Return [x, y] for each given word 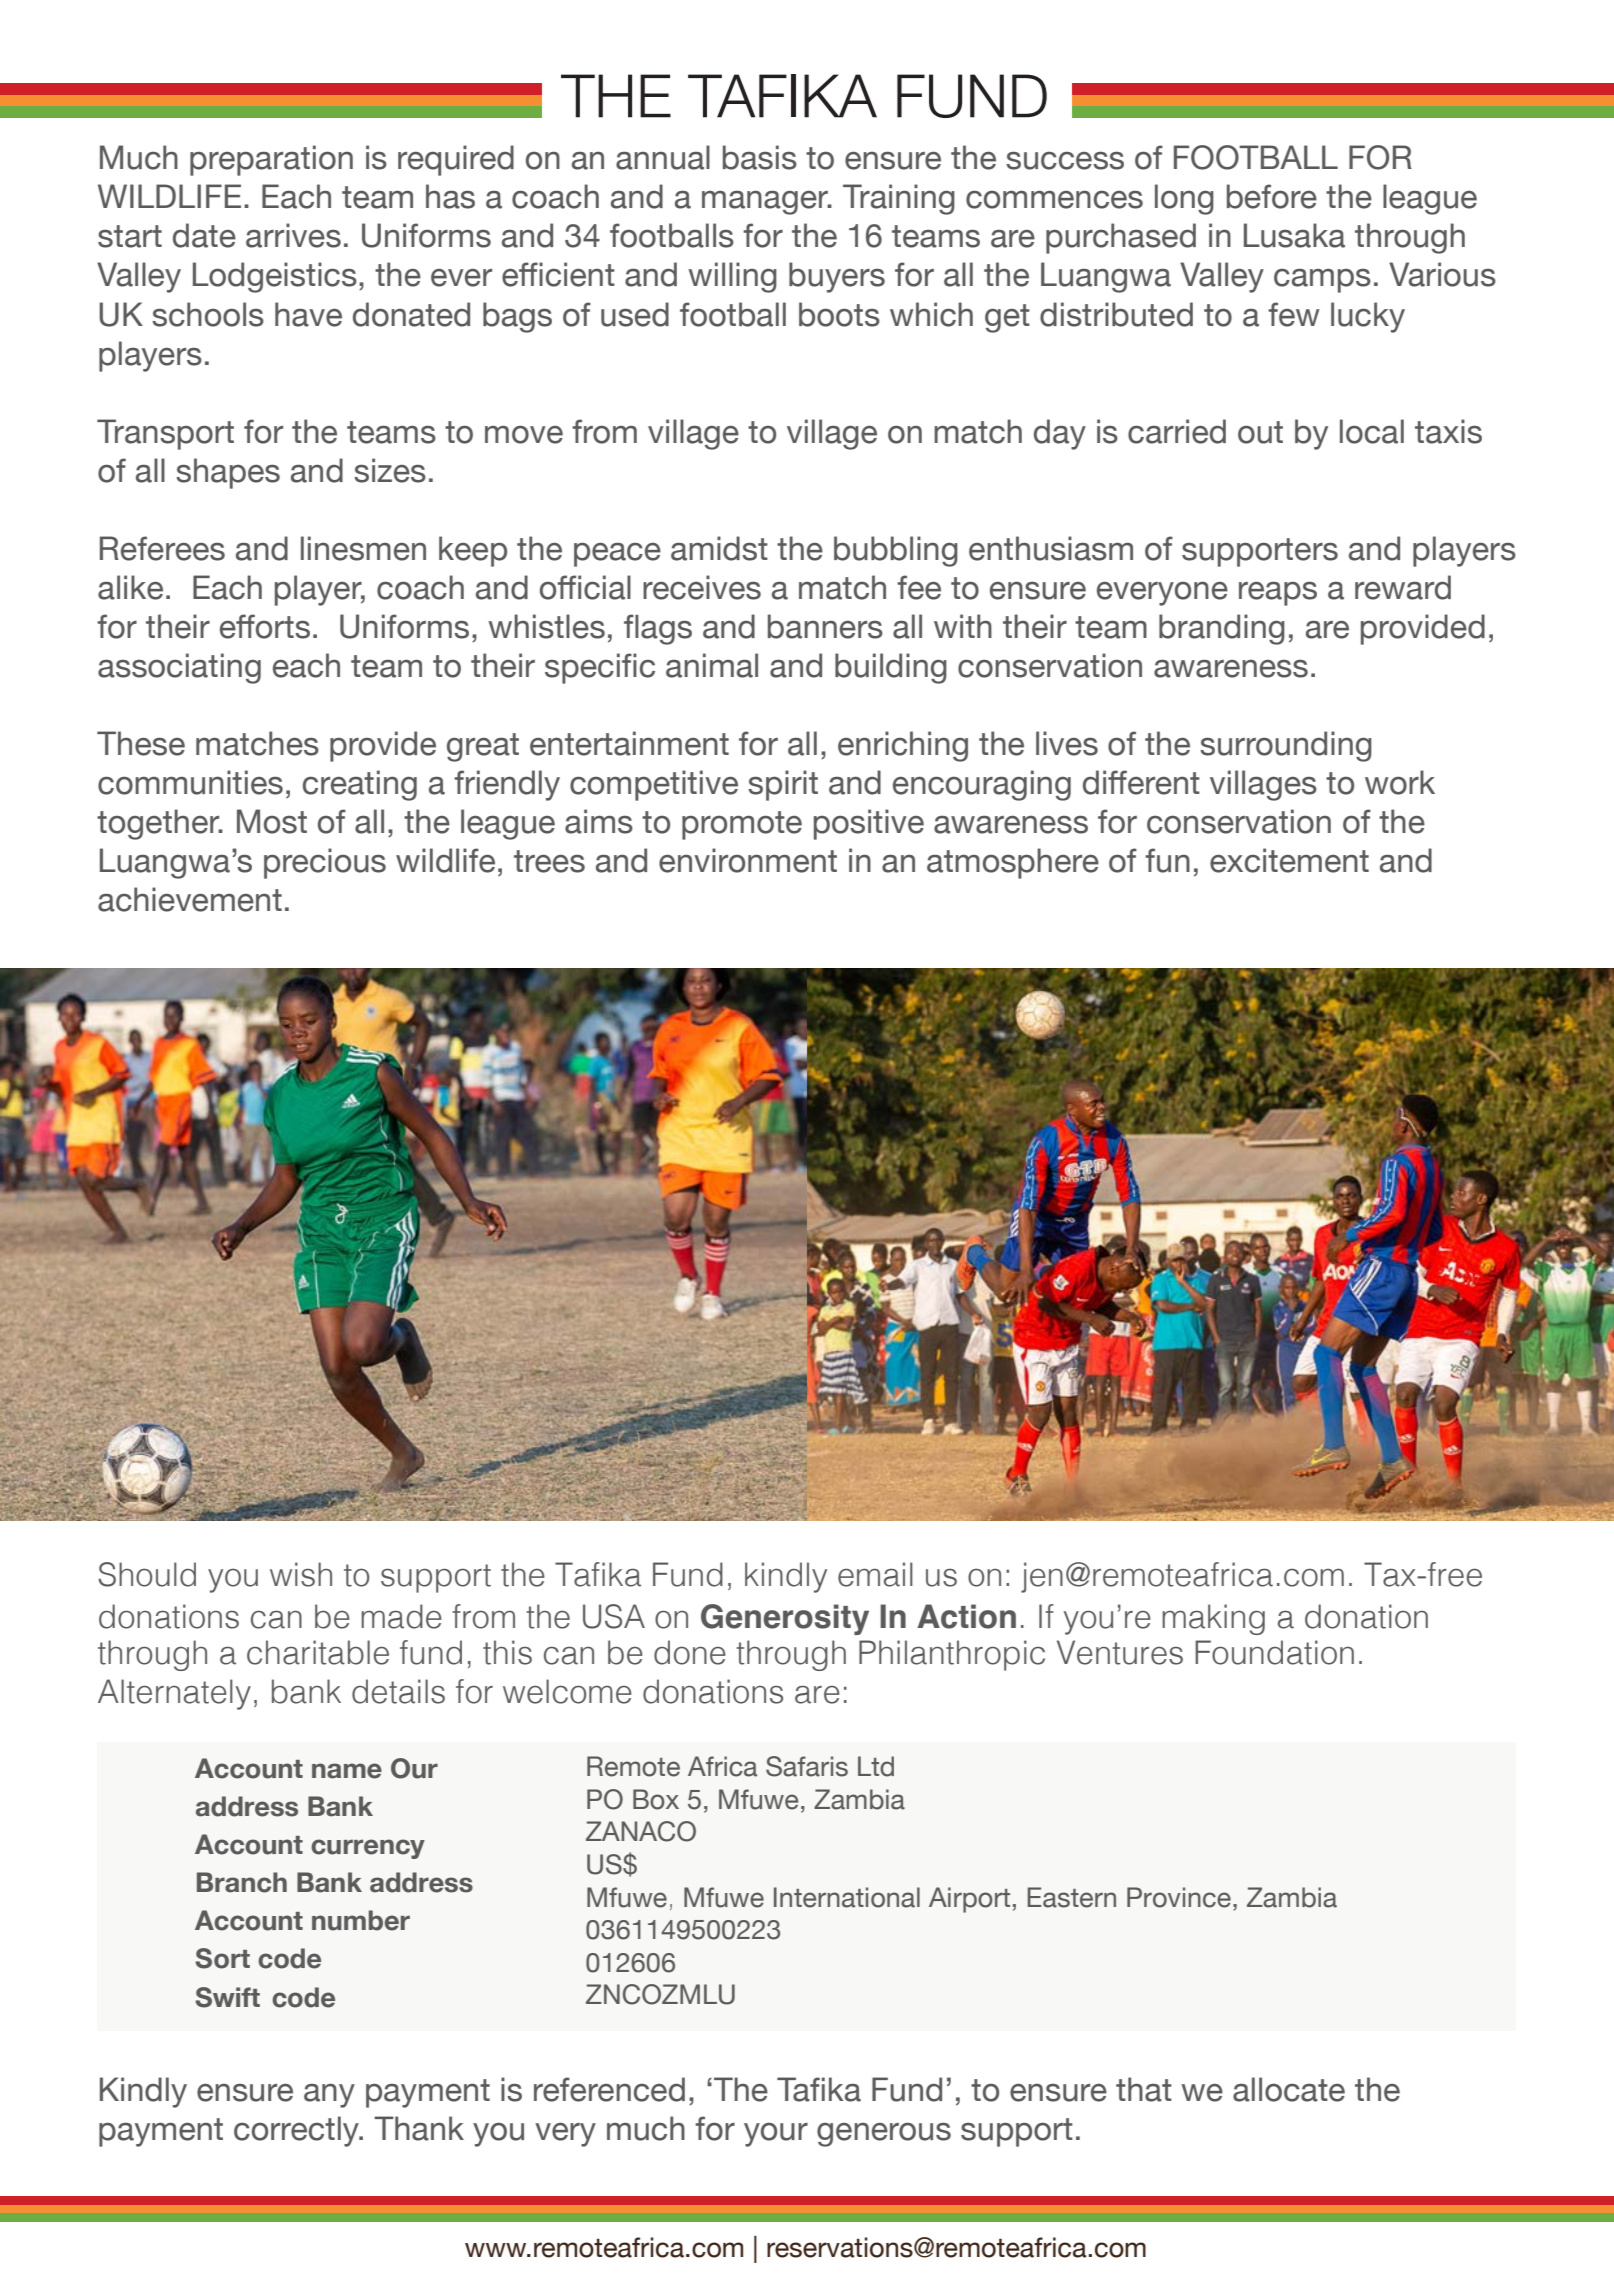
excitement [1289, 860]
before [1272, 196]
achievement [190, 899]
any [329, 2095]
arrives [293, 235]
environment [748, 860]
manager [766, 202]
